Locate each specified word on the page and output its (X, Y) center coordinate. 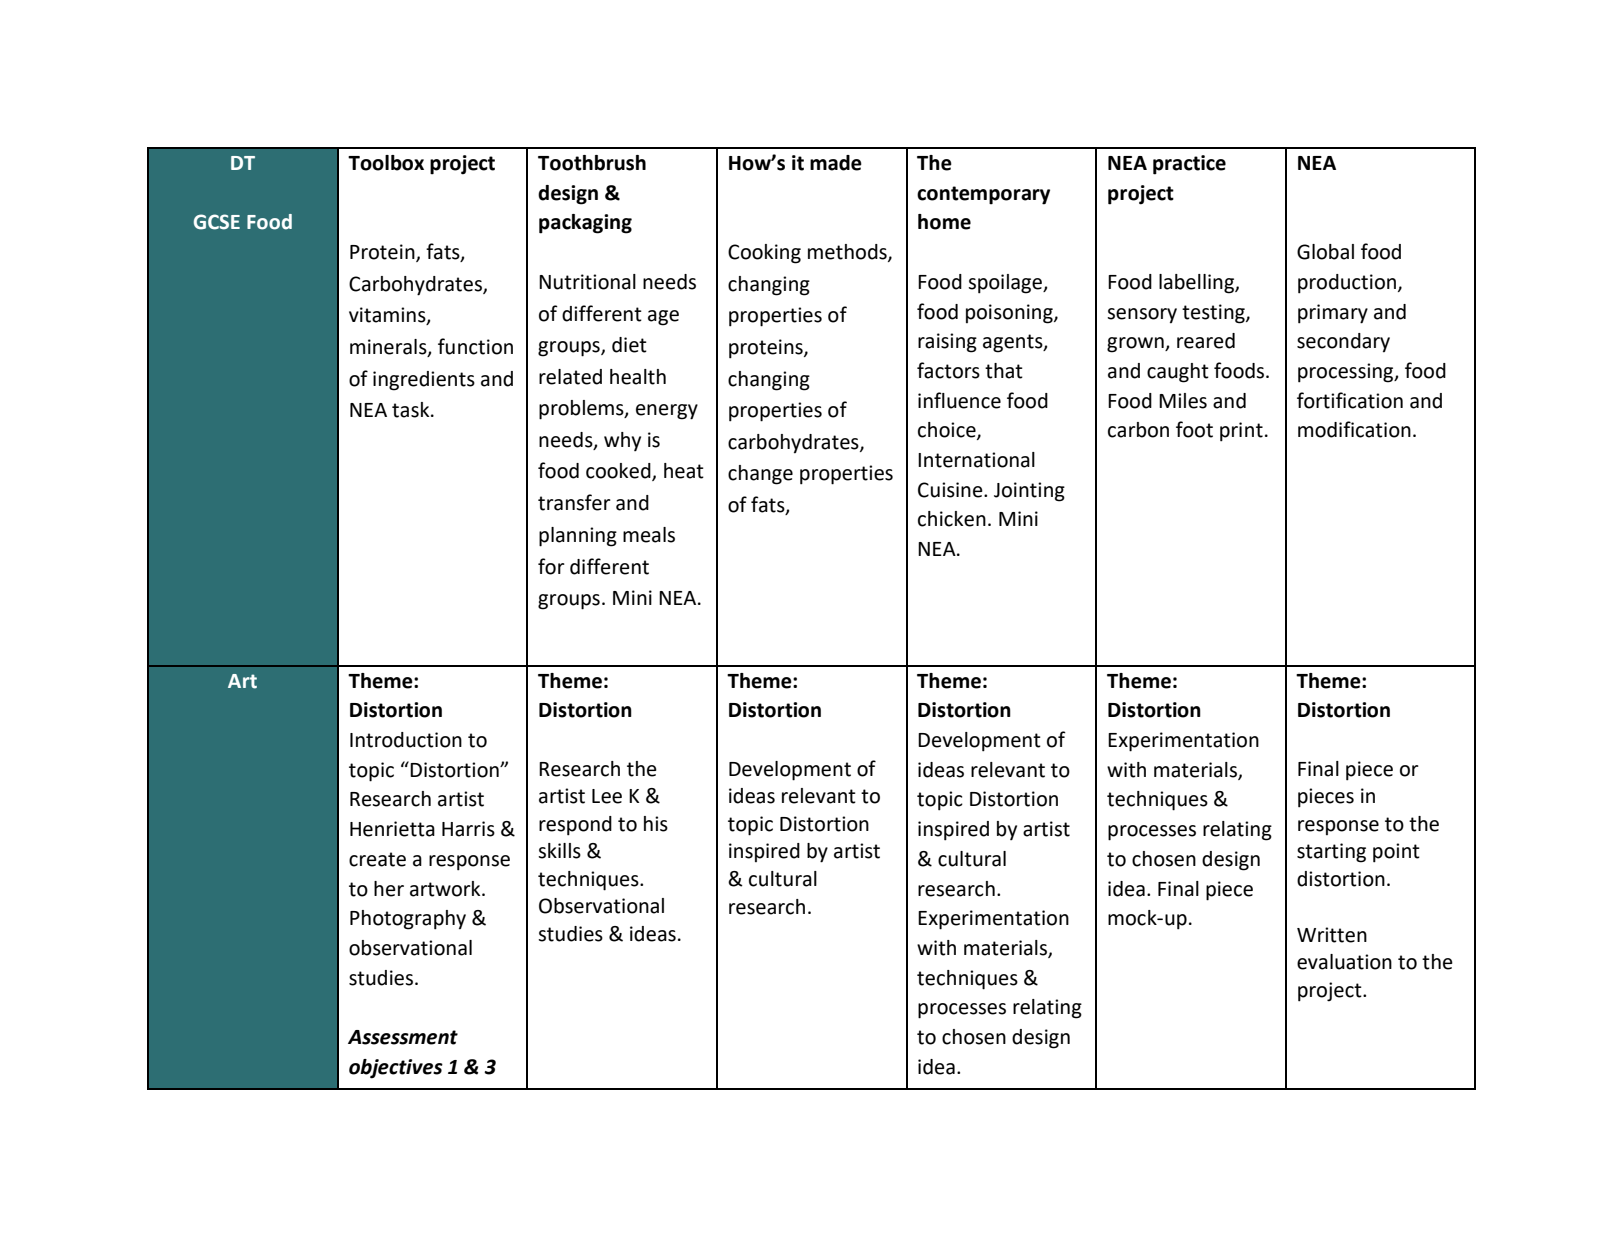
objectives (396, 1069)
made (836, 163)
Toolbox (386, 163)
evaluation (1344, 962)
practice (1189, 165)
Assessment (403, 1037)
